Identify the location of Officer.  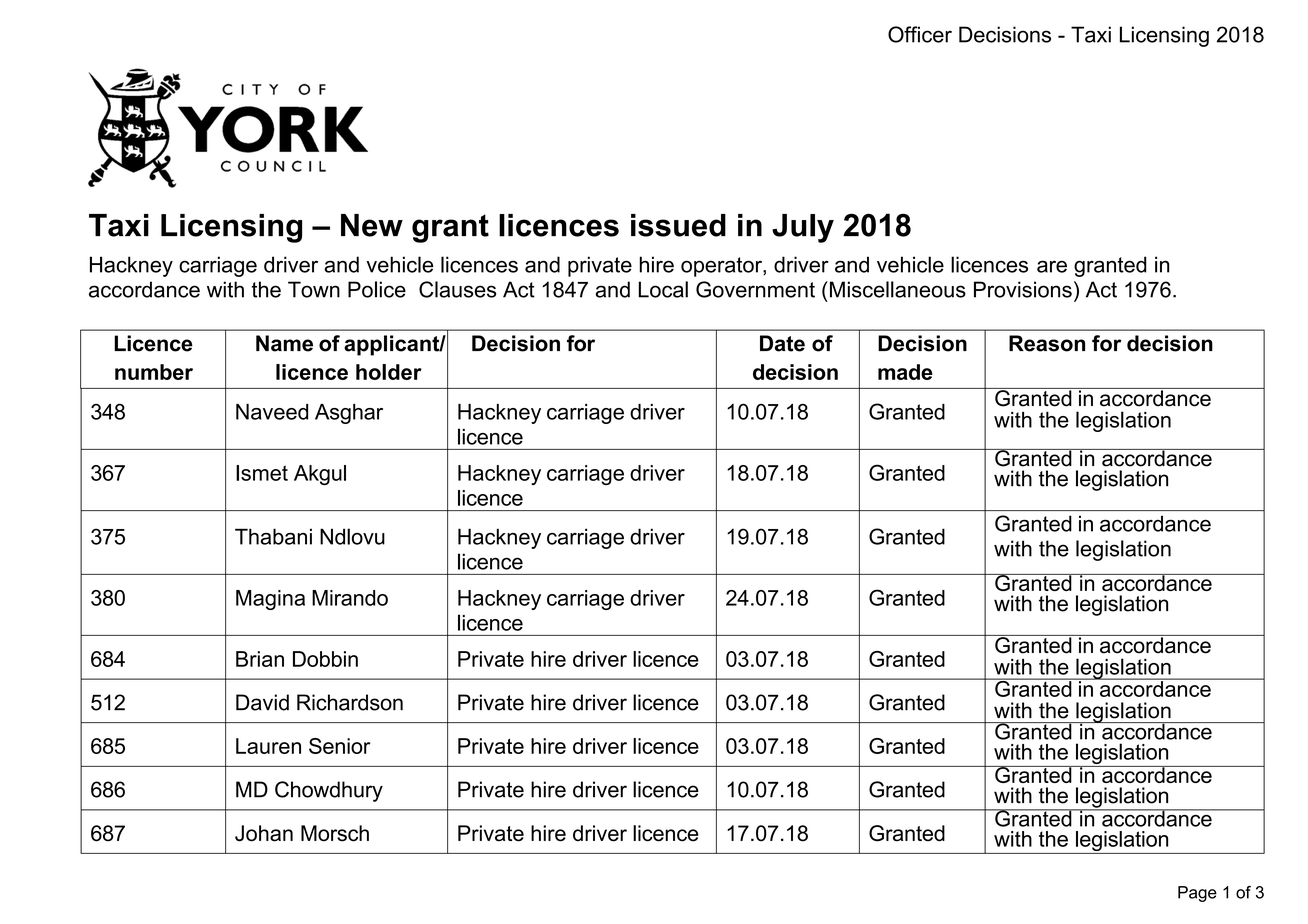
(920, 34).
